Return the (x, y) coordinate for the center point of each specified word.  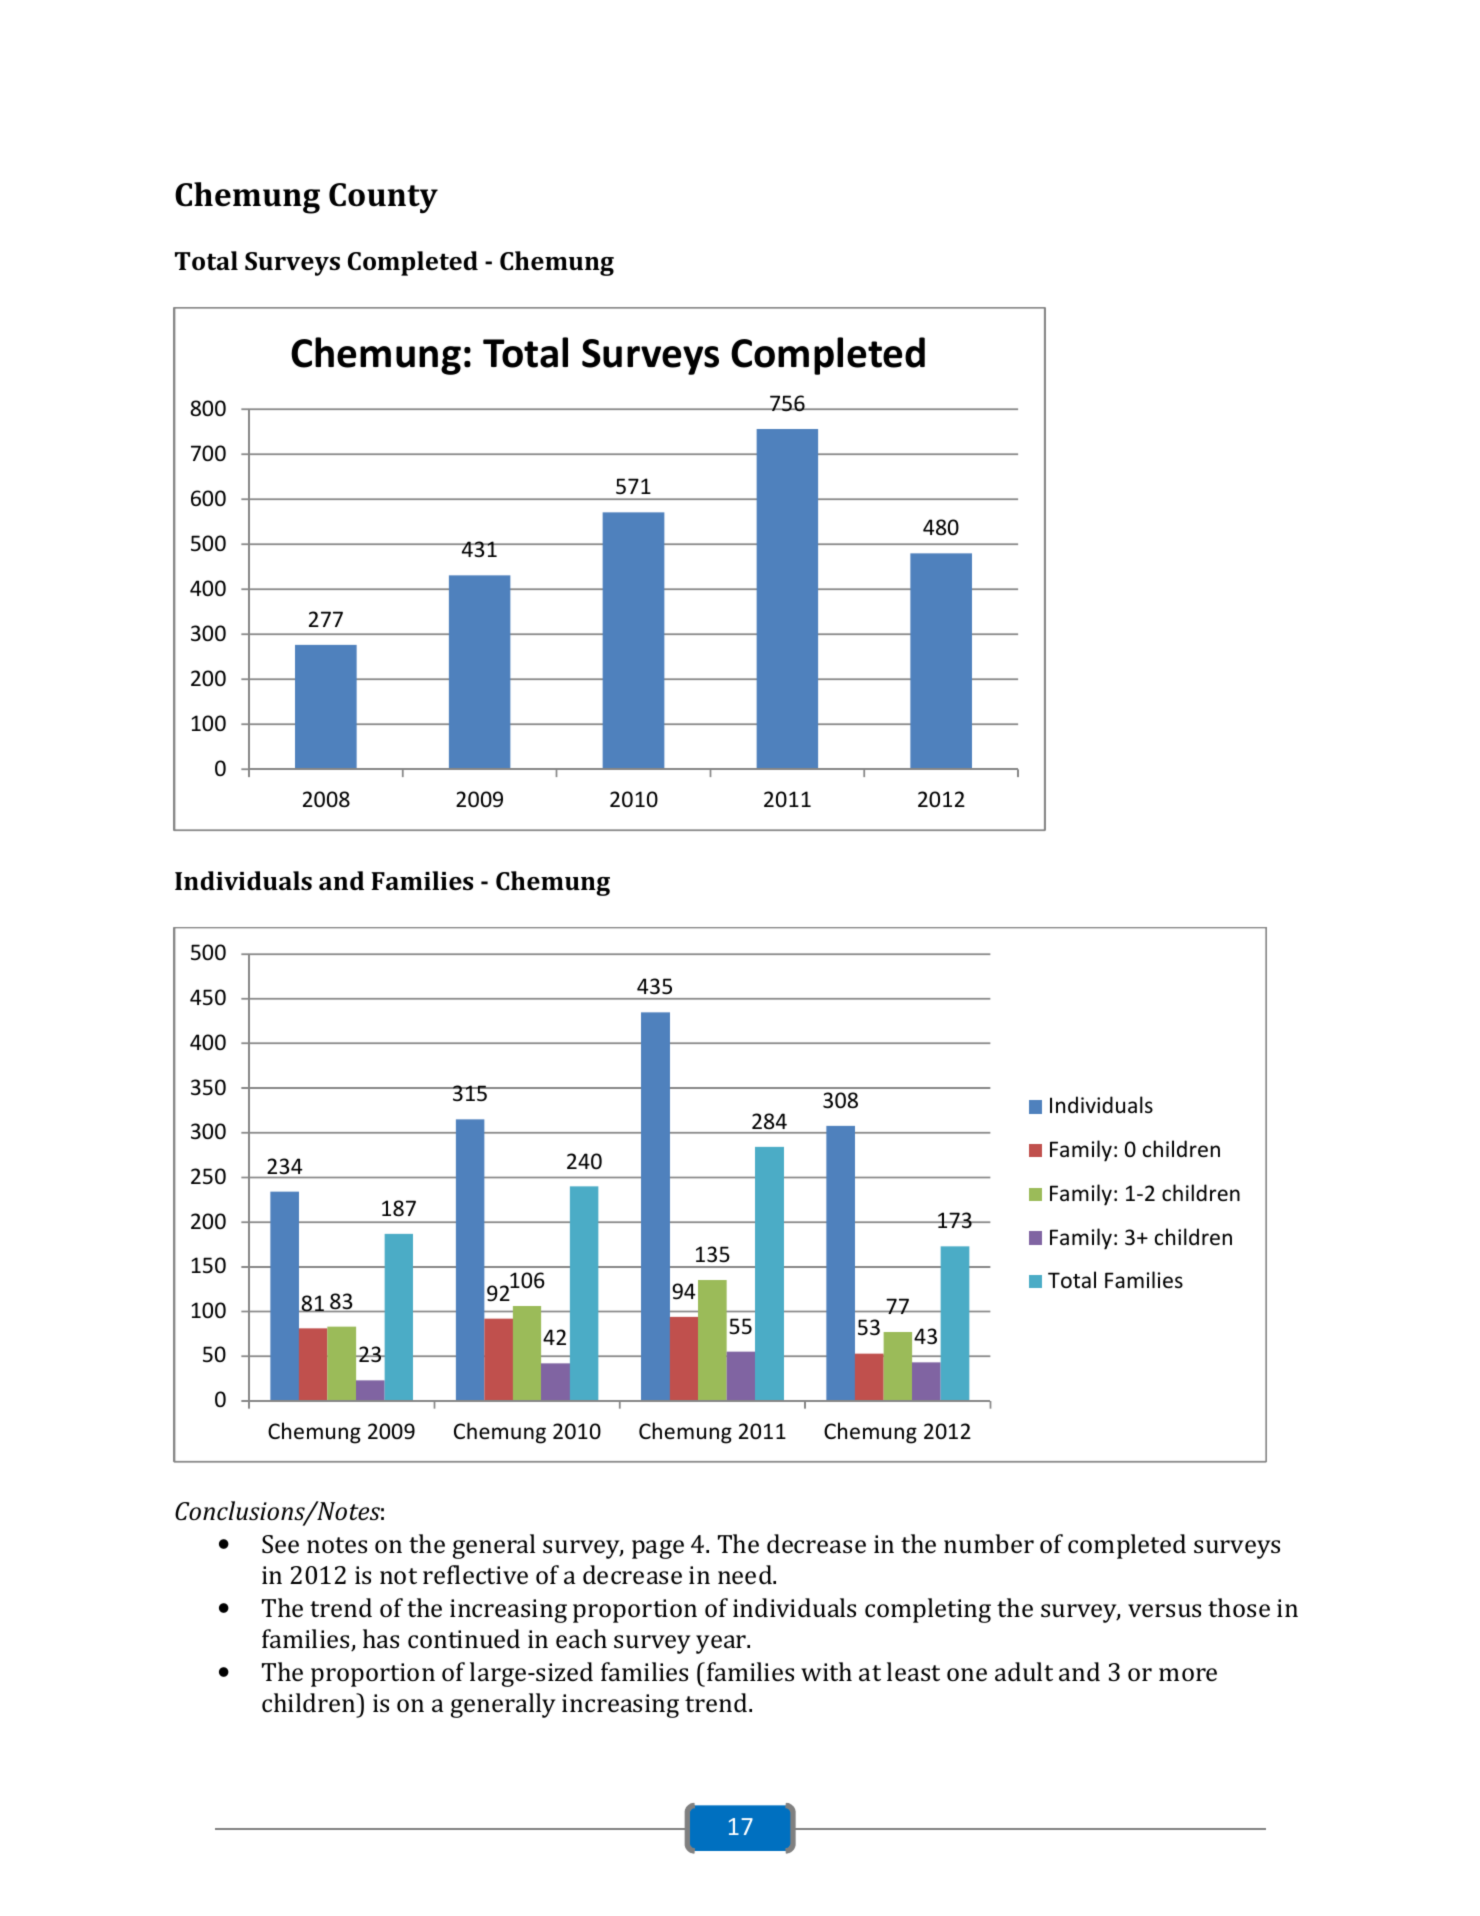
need (746, 1575)
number (989, 1544)
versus (1164, 1611)
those (1239, 1608)
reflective (475, 1575)
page (658, 1549)
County (383, 198)
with (826, 1671)
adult (1024, 1671)
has (381, 1639)
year (722, 1644)
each (581, 1639)
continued (464, 1639)
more (1188, 1675)
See (280, 1544)
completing (928, 1610)
